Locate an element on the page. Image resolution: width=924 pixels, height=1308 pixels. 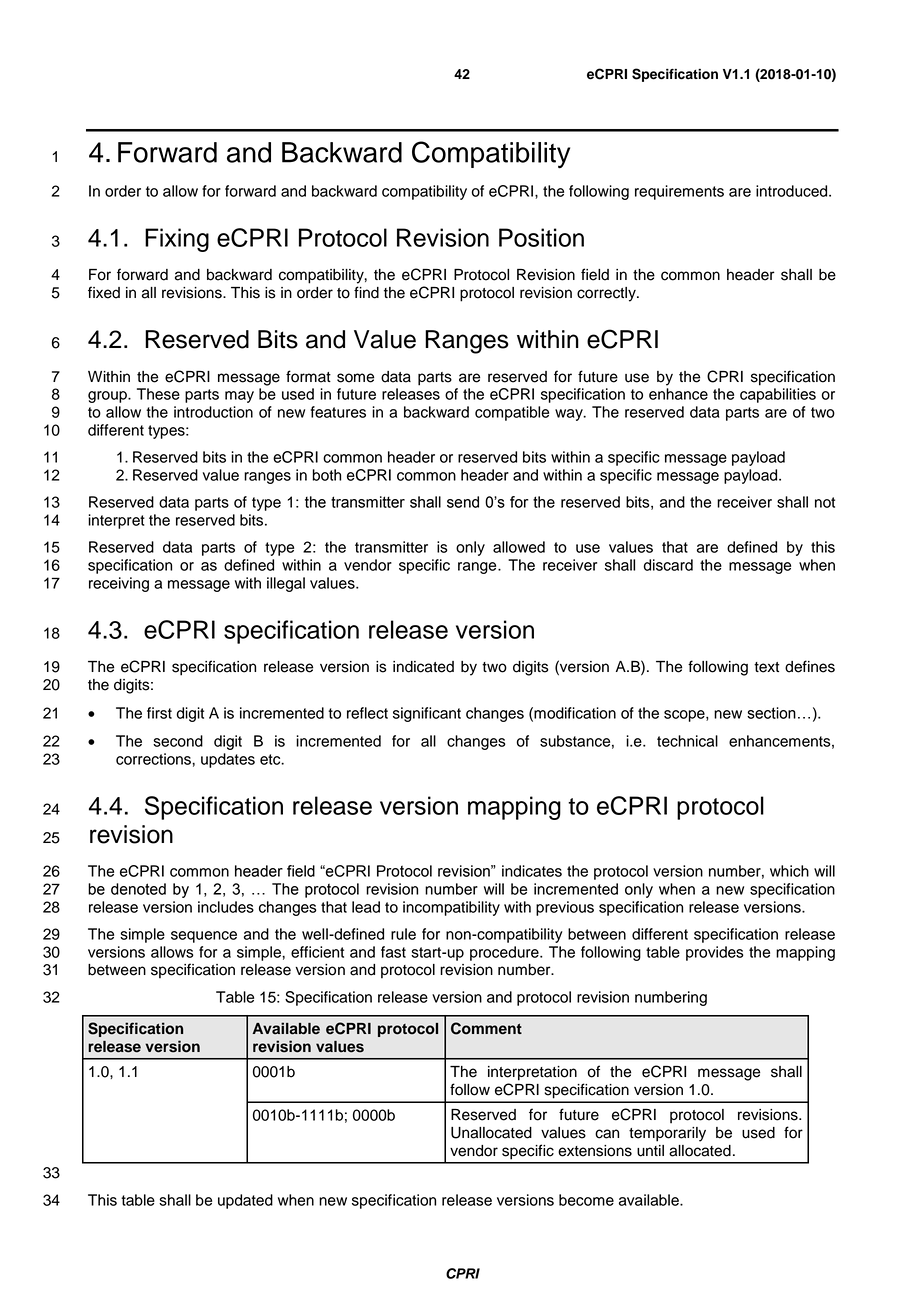
section is located at coordinates (771, 713).
